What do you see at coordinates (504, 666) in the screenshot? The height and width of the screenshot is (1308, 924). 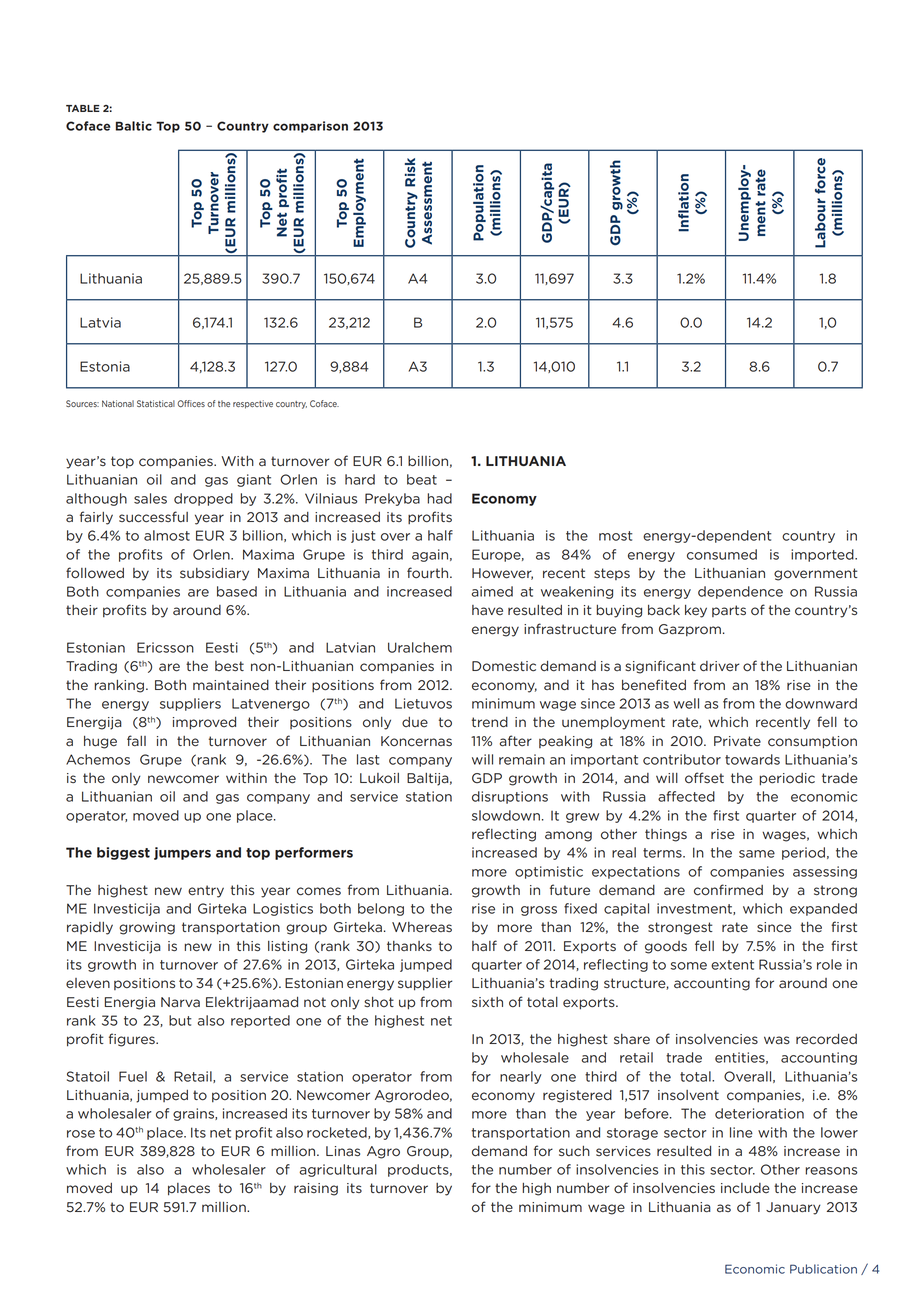 I see `Domestic` at bounding box center [504, 666].
